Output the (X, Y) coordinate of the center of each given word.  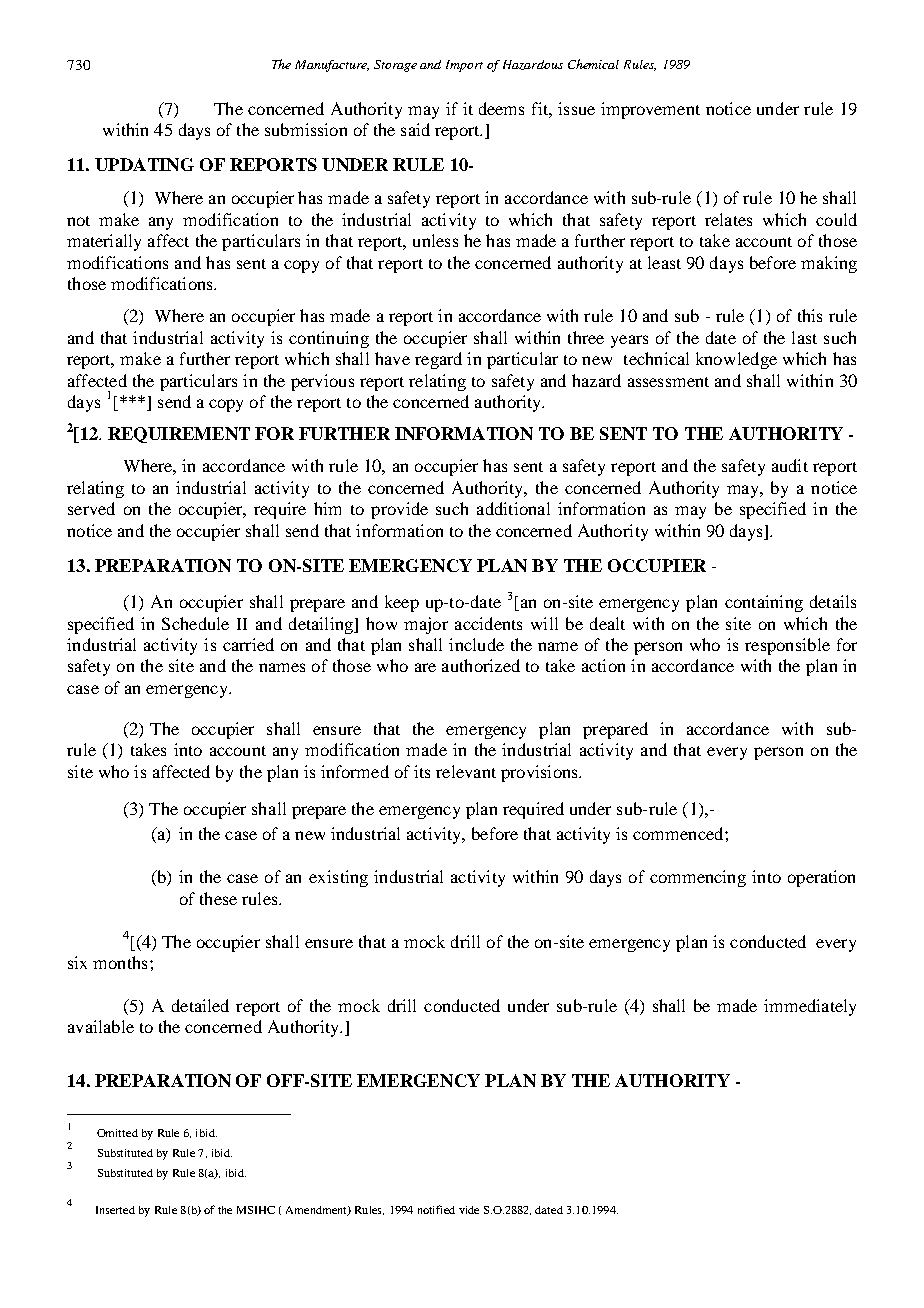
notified (436, 1209)
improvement (650, 110)
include (476, 644)
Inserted (115, 1210)
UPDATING (144, 164)
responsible (787, 646)
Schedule (195, 623)
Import (464, 66)
